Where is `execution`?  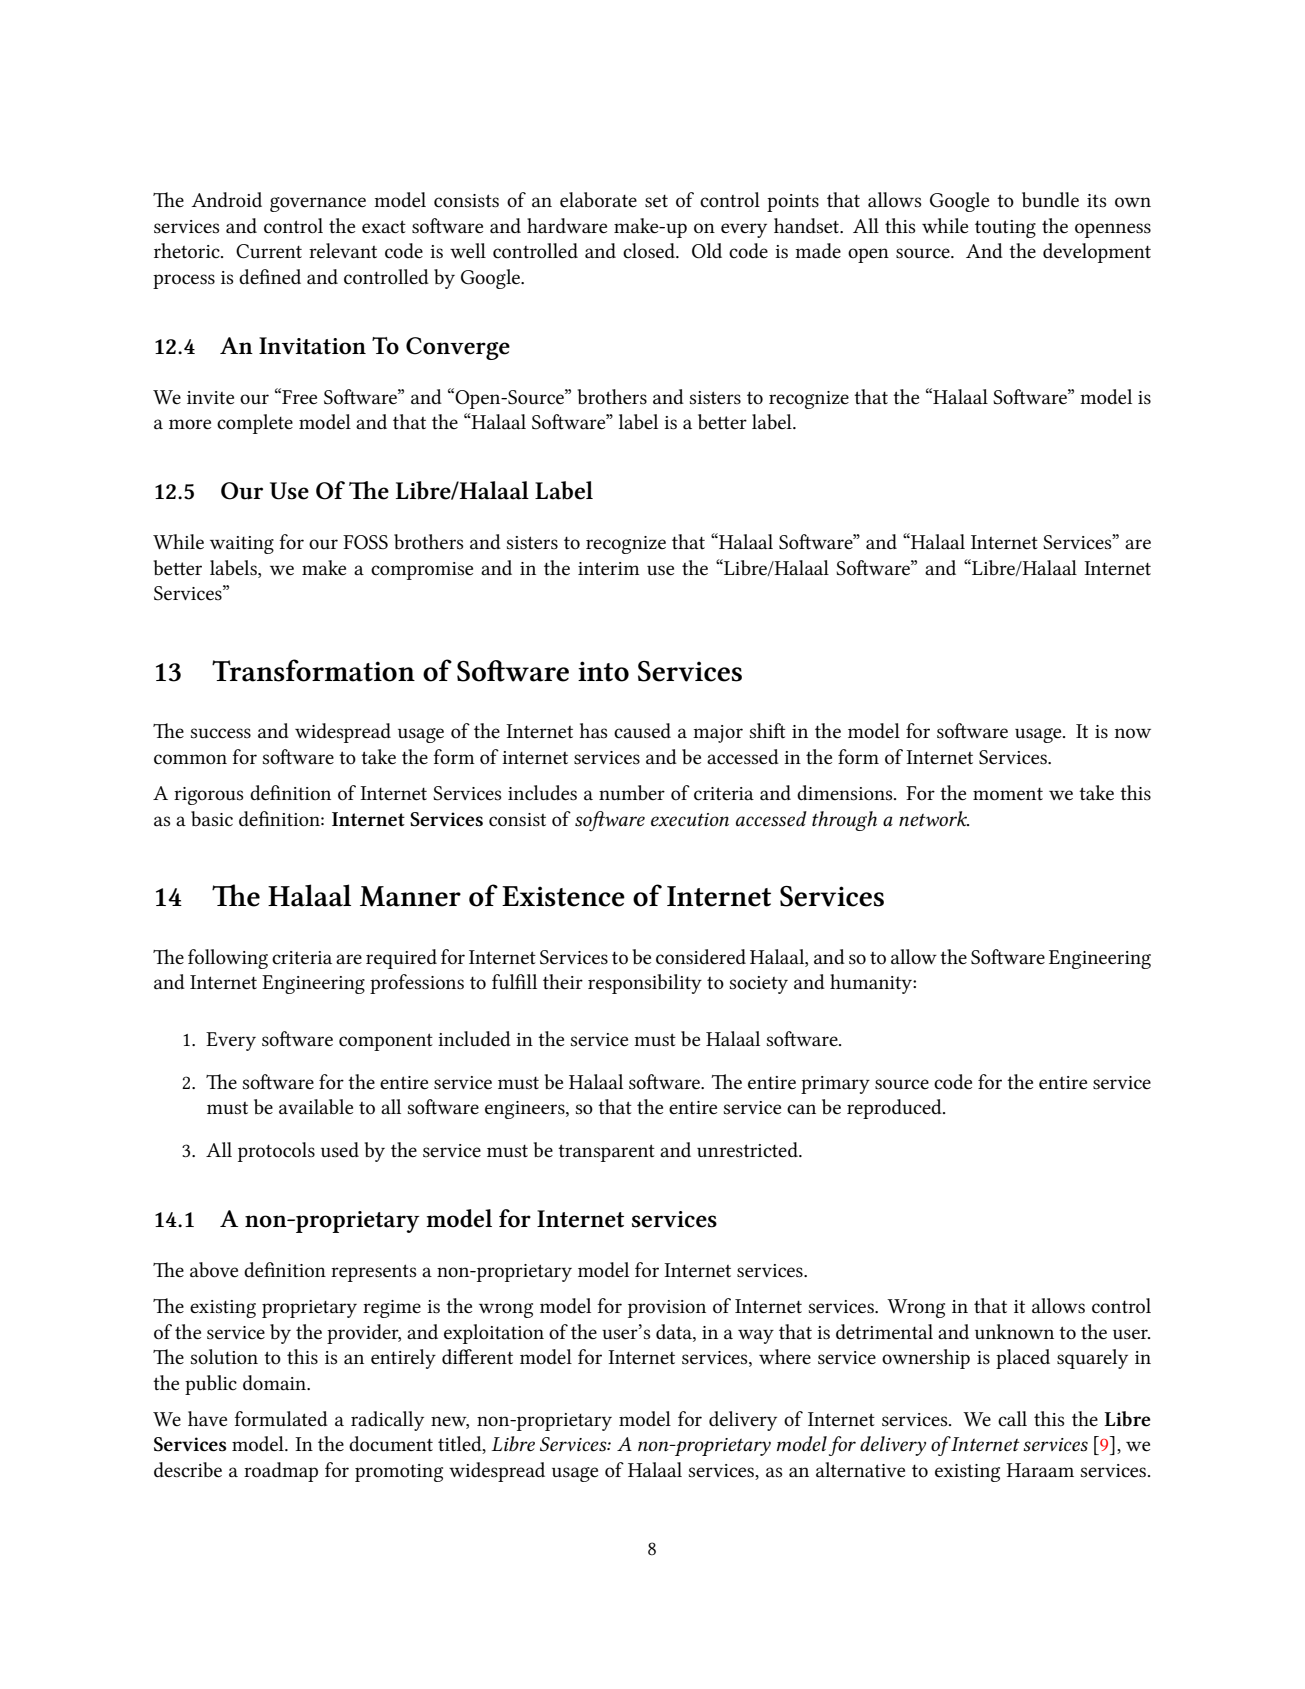 execution is located at coordinates (690, 819).
